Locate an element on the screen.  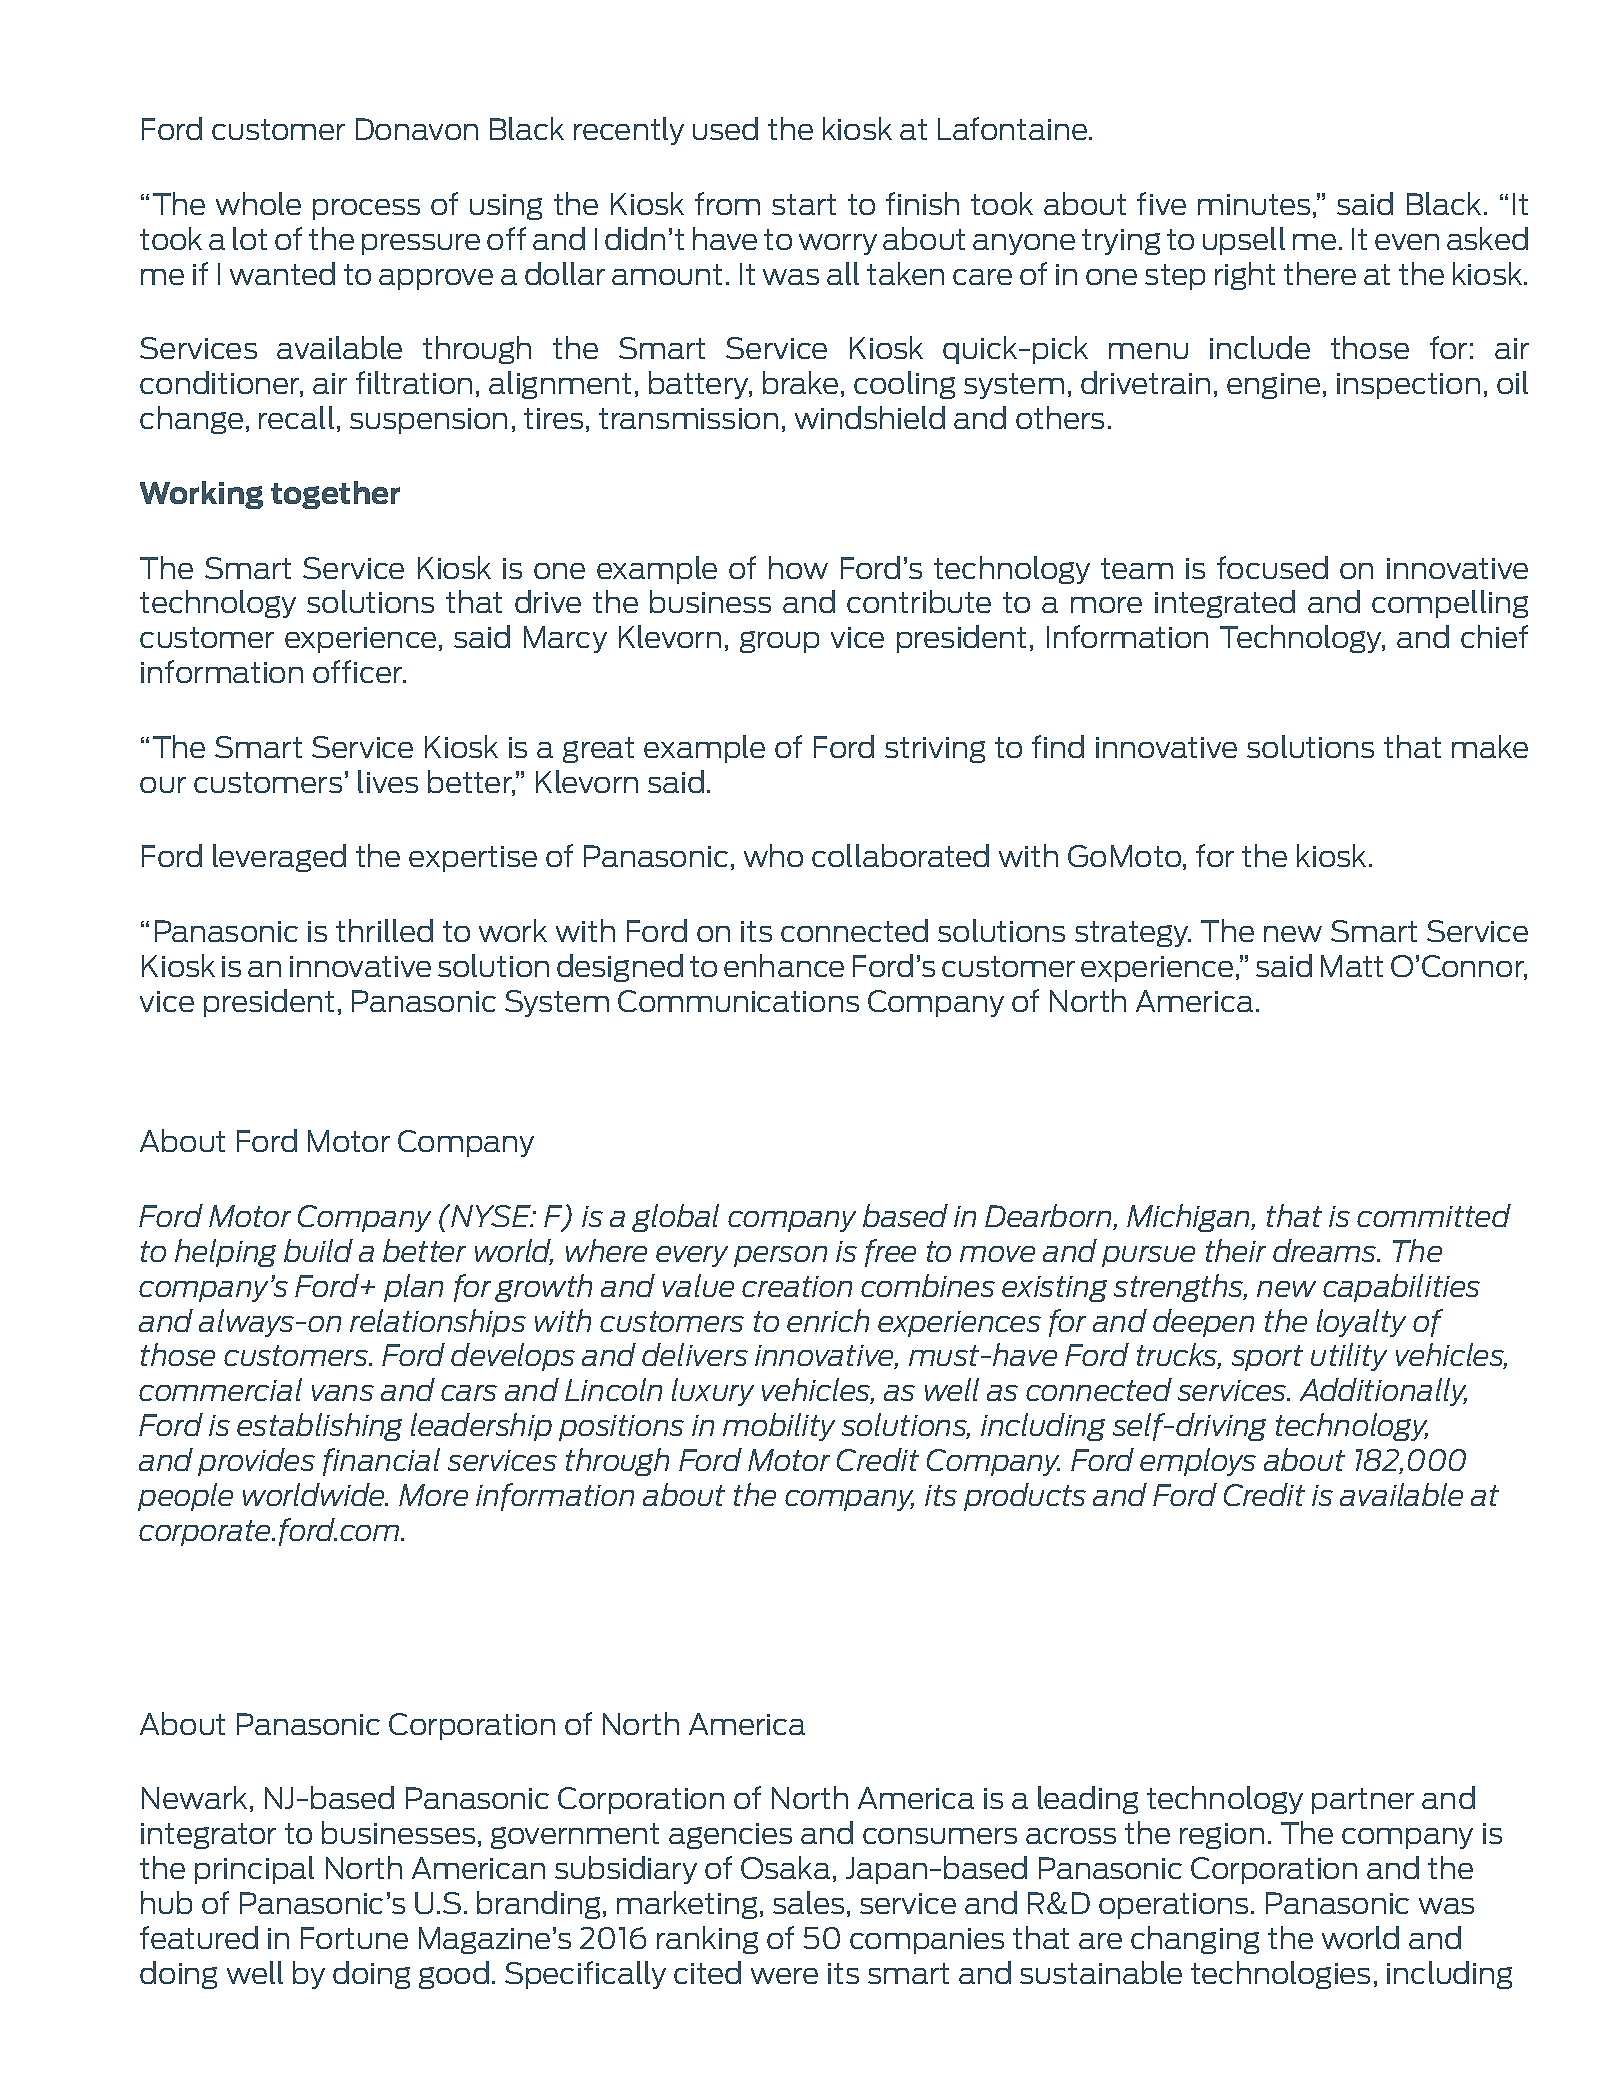
thrilled is located at coordinates (384, 930).
